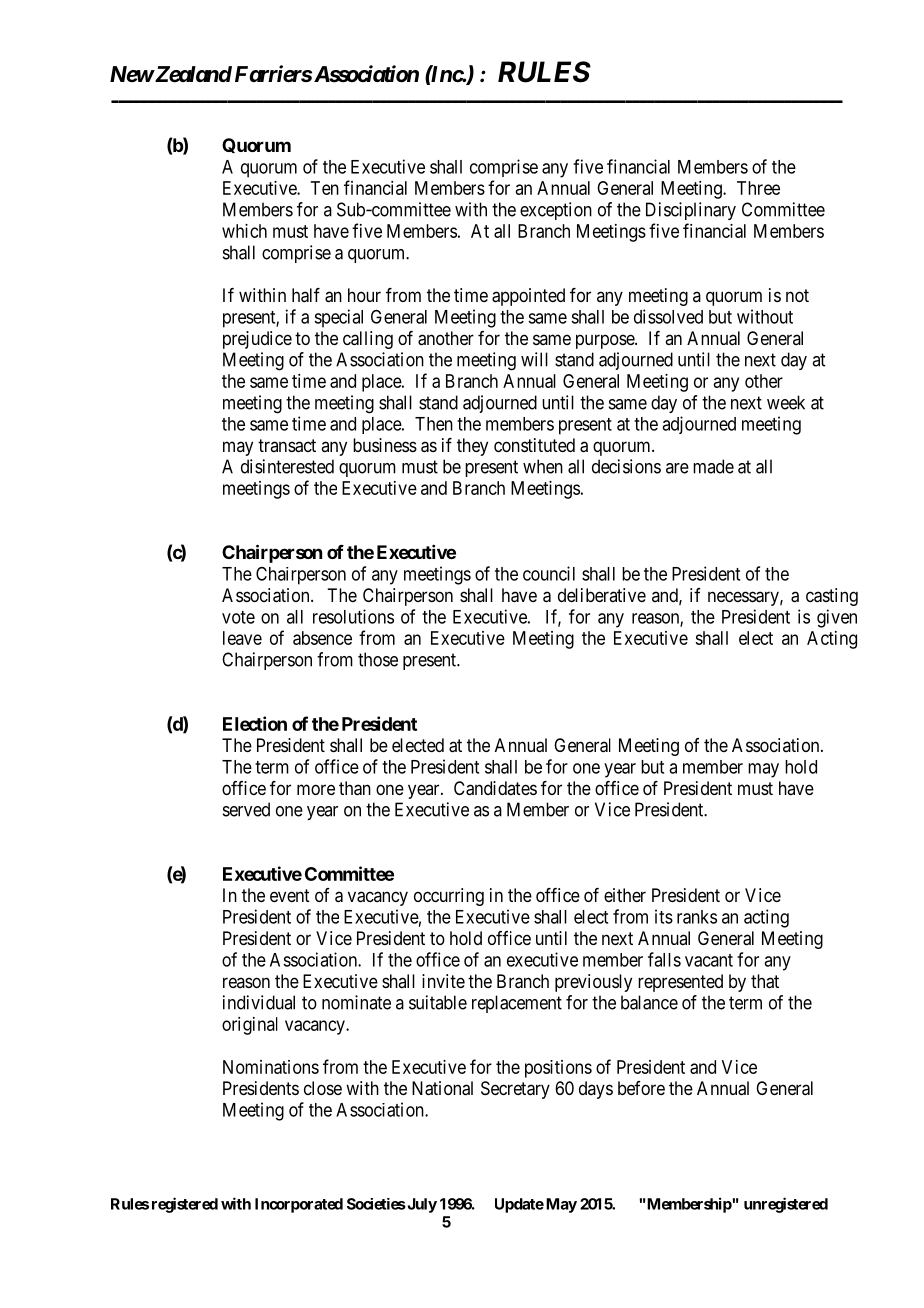 The width and height of the document is (924, 1308). What do you see at coordinates (299, 1205) in the document?
I see `Incorporated` at bounding box center [299, 1205].
